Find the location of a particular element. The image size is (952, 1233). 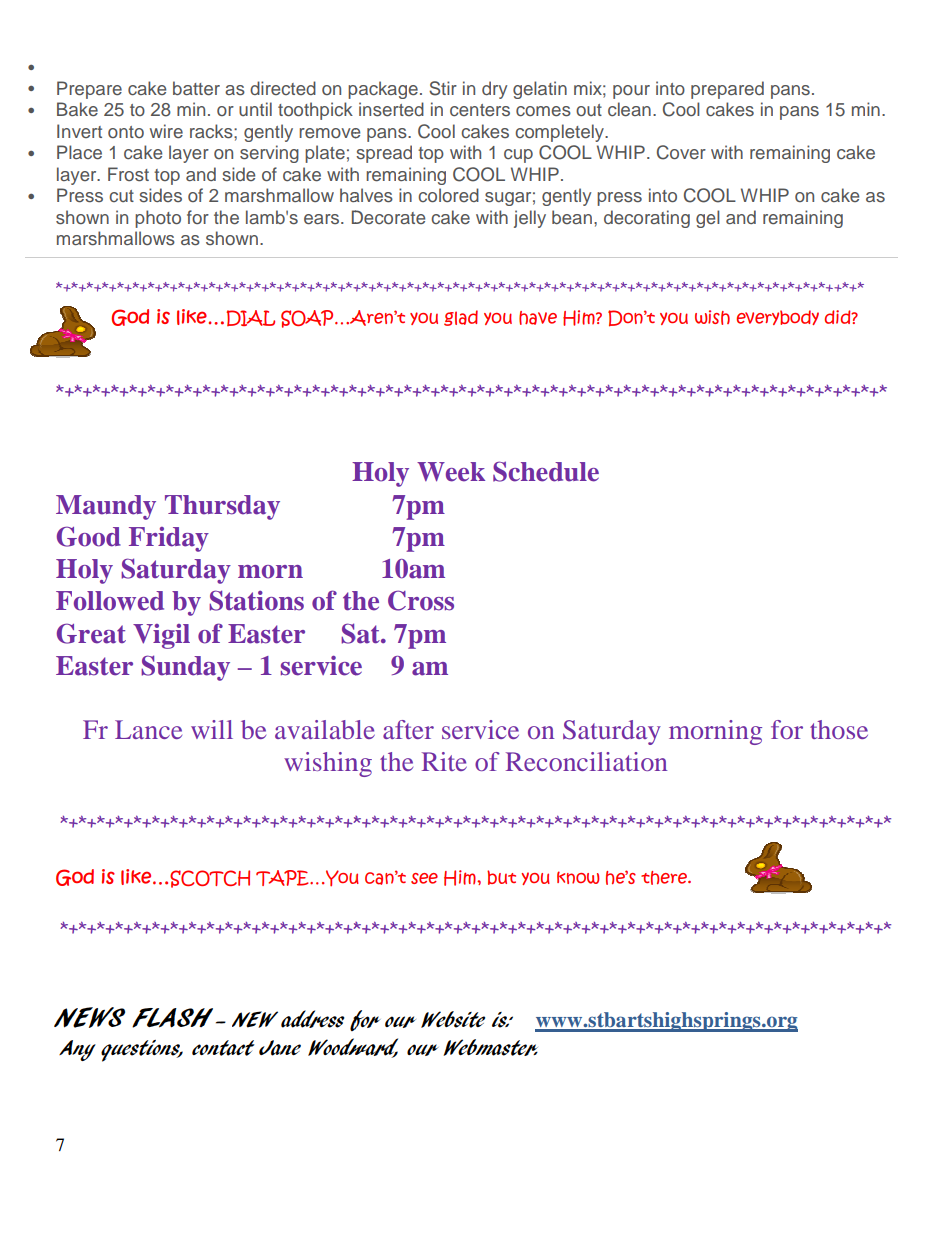

Reconciliation is located at coordinates (586, 761).
